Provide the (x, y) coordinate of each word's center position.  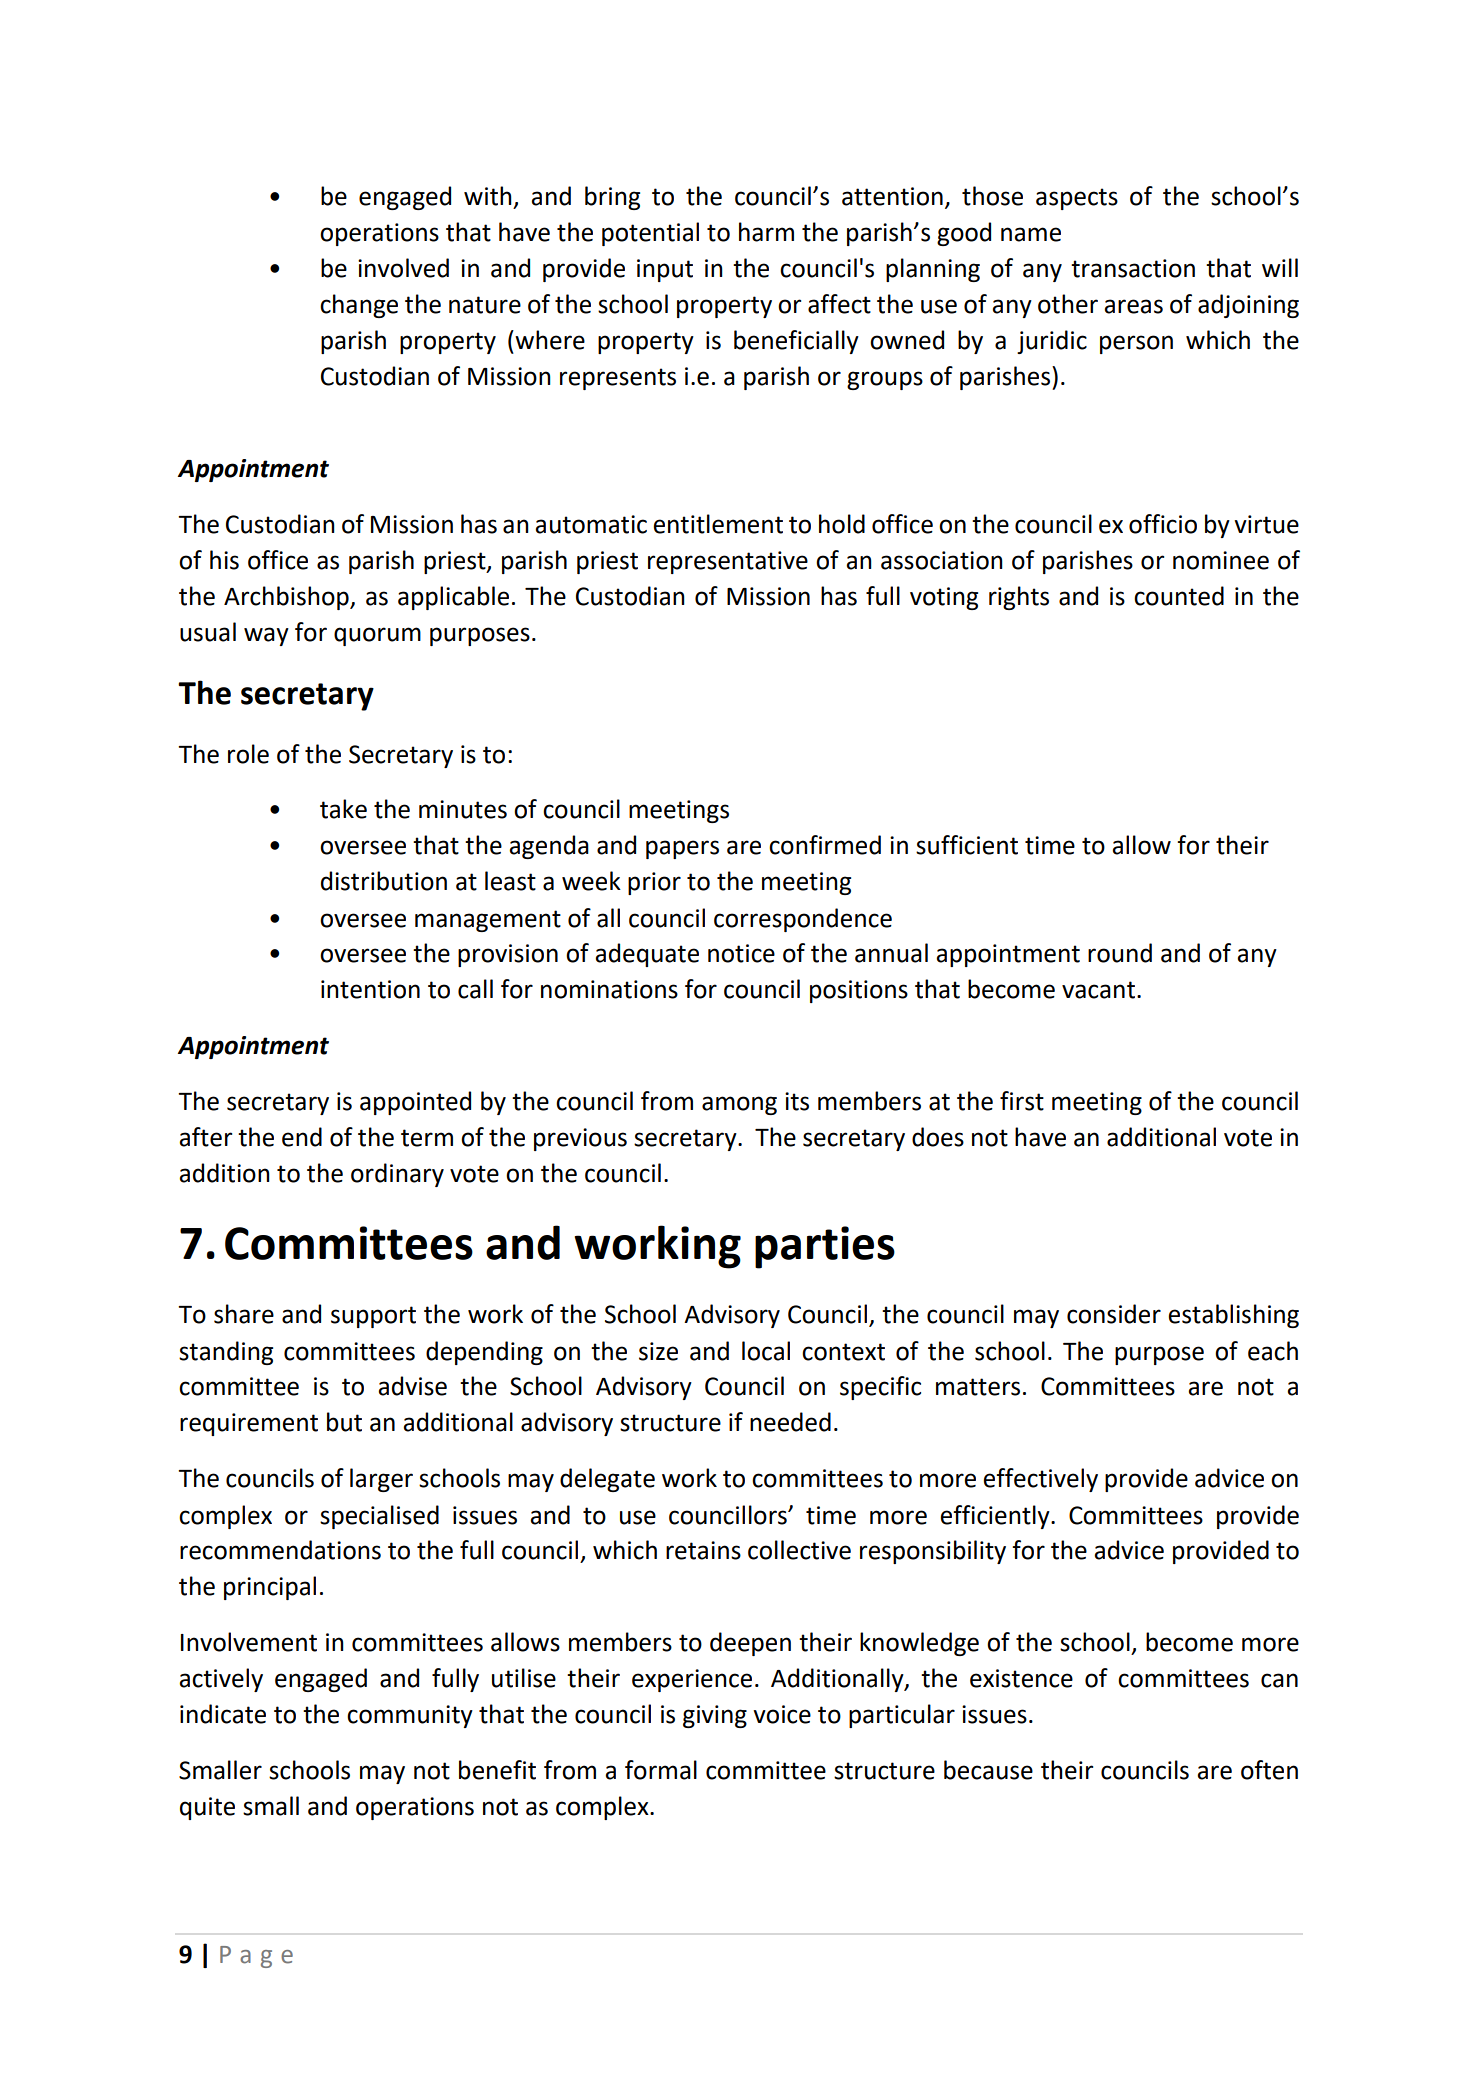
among (739, 1105)
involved (403, 268)
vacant (1098, 990)
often (1269, 1770)
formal (661, 1770)
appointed (415, 1103)
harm (766, 232)
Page (256, 1957)
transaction (1133, 268)
